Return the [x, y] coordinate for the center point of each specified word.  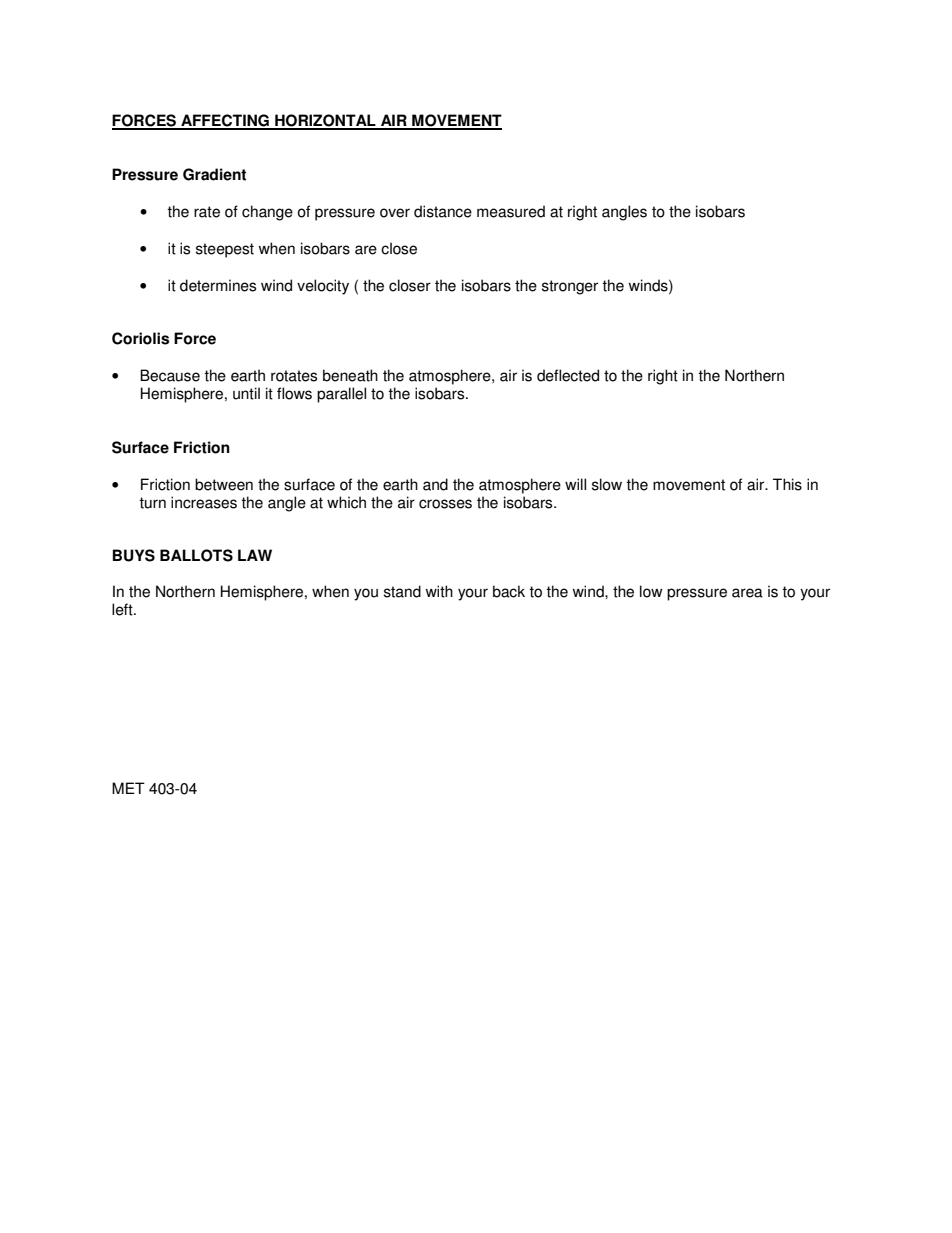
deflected [568, 375]
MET [128, 788]
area [747, 593]
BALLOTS [196, 555]
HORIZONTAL [325, 121]
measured [511, 211]
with [439, 591]
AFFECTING [225, 121]
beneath [350, 375]
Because [170, 375]
